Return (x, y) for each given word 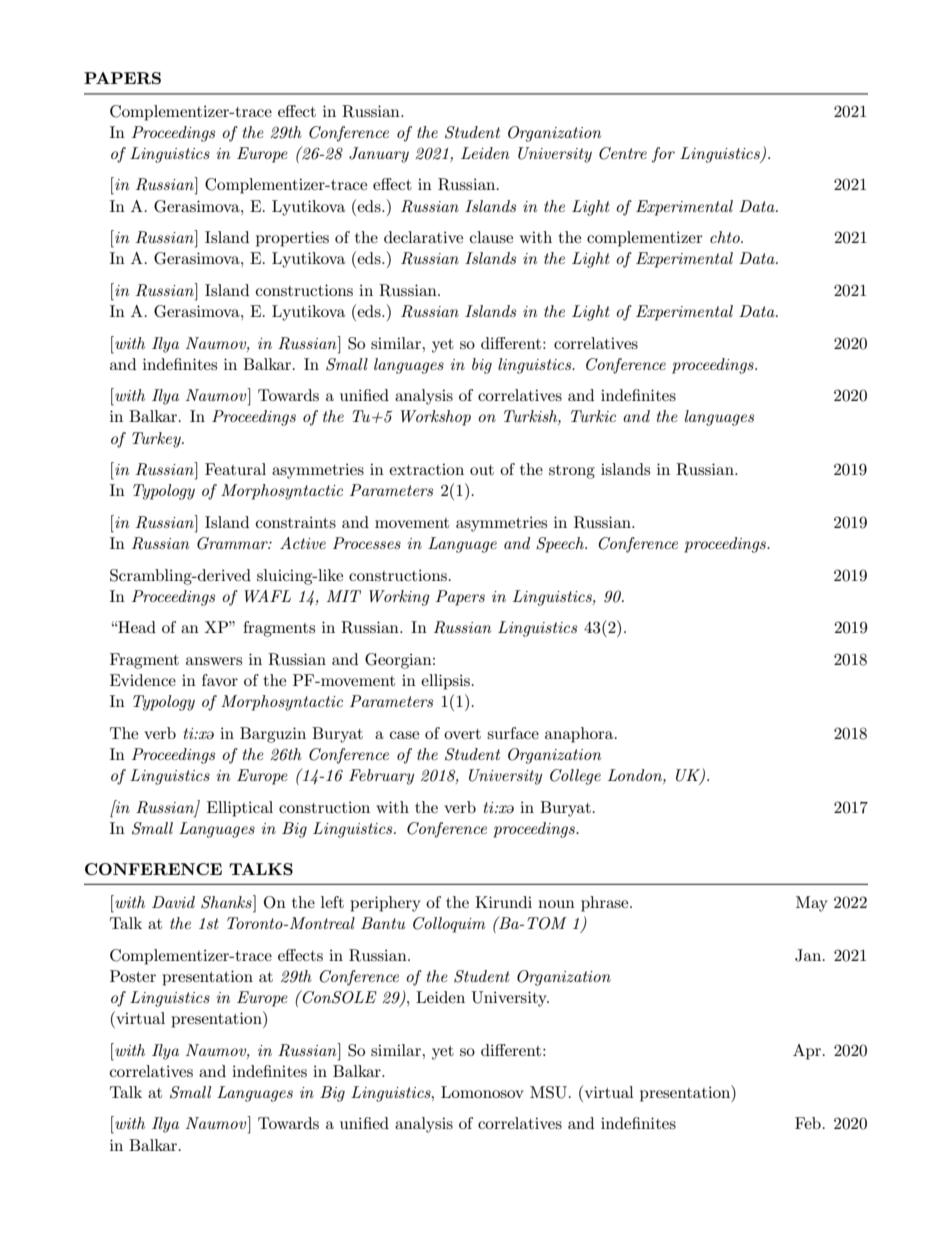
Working (399, 598)
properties (292, 239)
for (663, 155)
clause (491, 237)
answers (214, 661)
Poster (133, 976)
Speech (561, 545)
